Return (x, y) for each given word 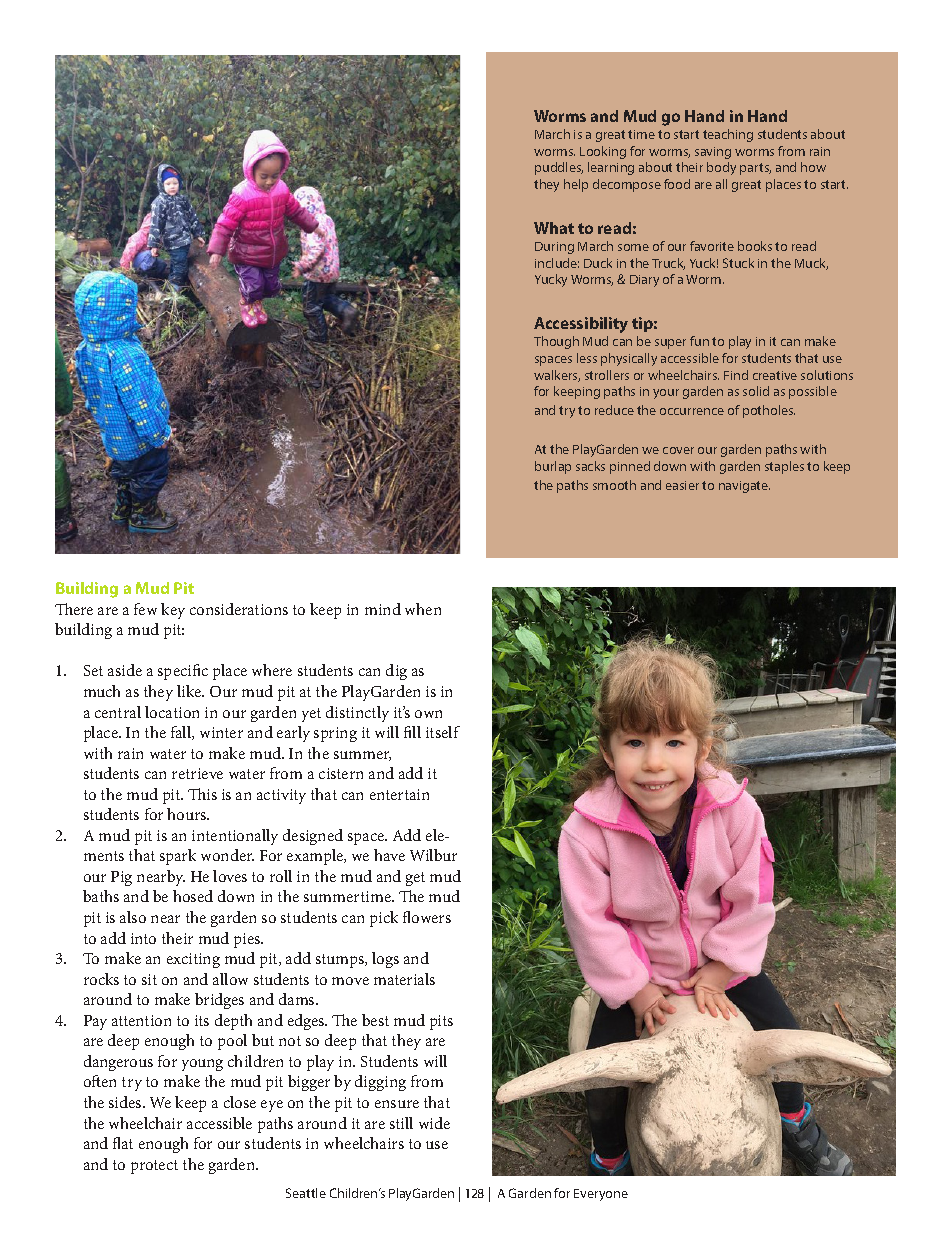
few (145, 609)
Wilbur (433, 855)
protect (154, 1167)
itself (443, 732)
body (721, 168)
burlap (553, 467)
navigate (744, 487)
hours (188, 814)
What (554, 228)
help (576, 185)
